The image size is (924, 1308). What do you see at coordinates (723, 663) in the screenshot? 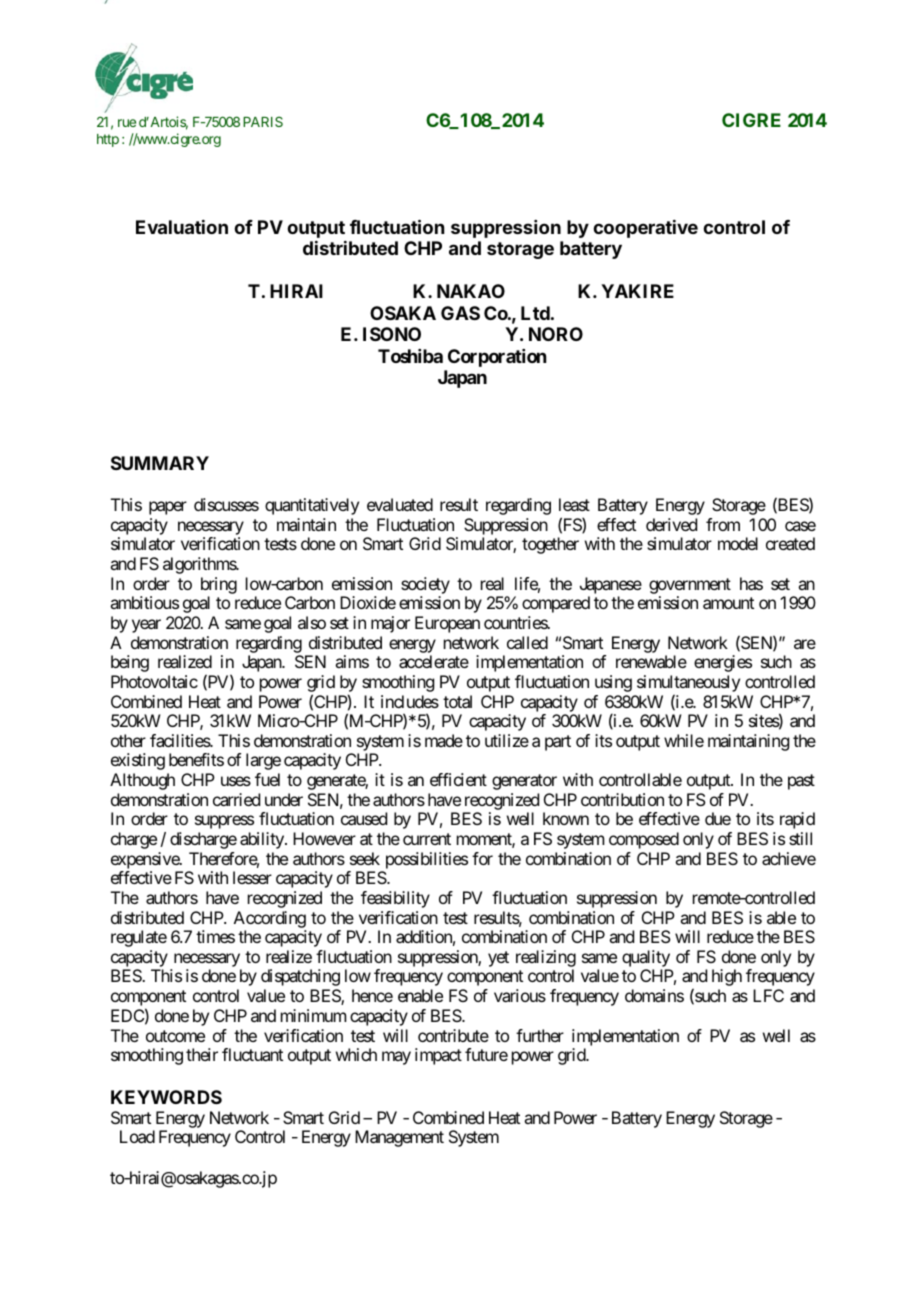
I see `energies` at bounding box center [723, 663].
